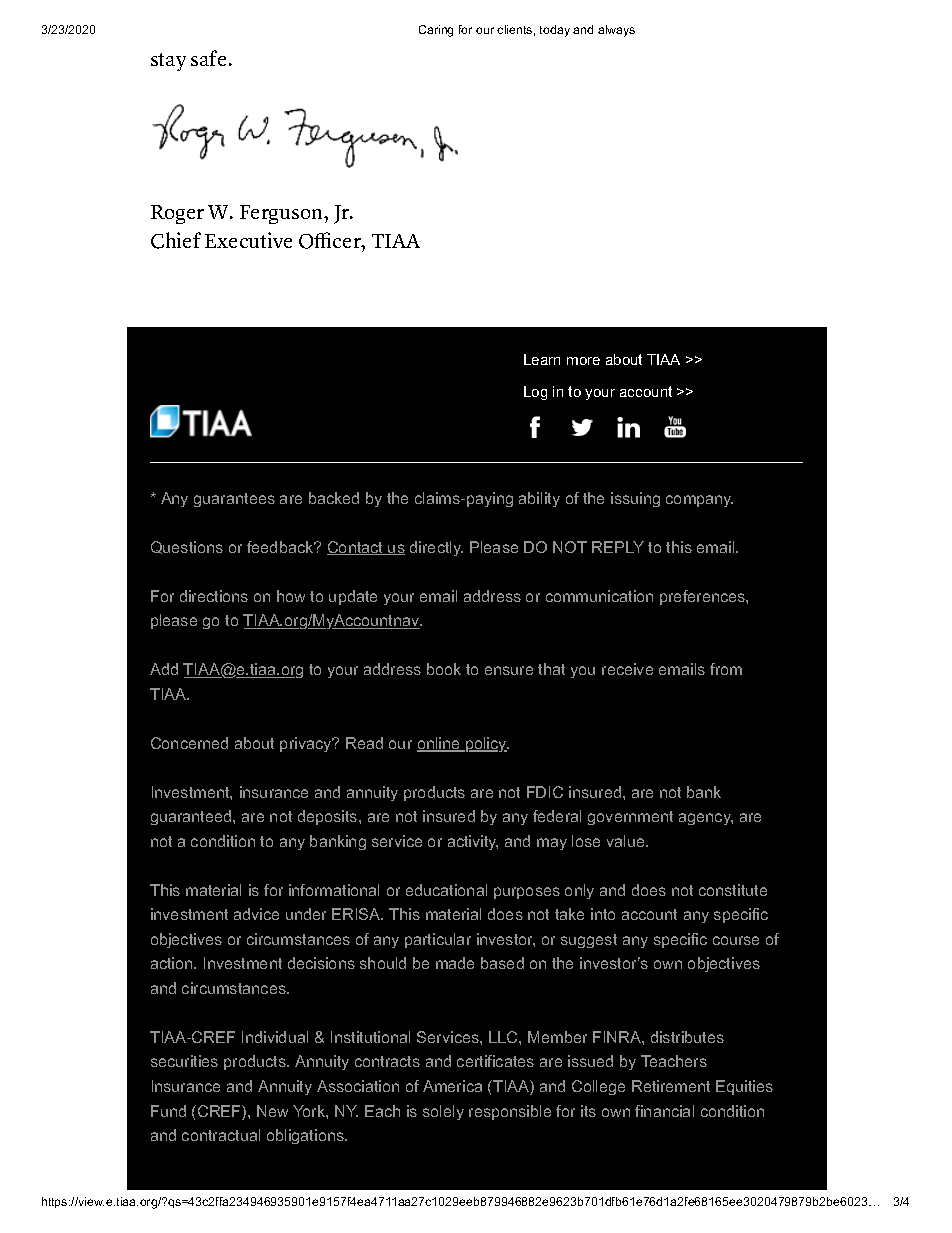  I want to click on preferences, so click(703, 597).
